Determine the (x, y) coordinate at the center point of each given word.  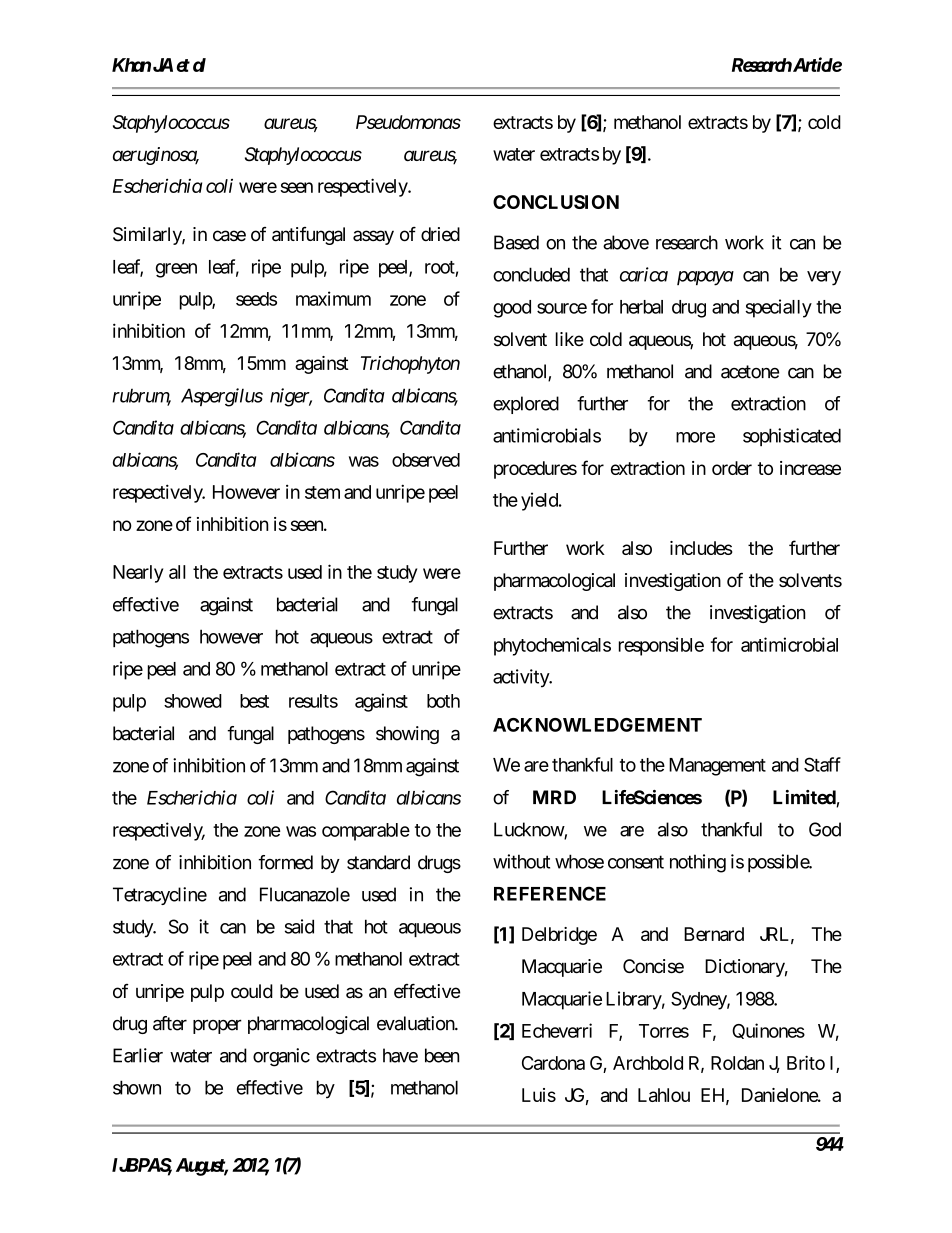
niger (291, 397)
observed (426, 460)
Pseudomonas (408, 122)
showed (193, 701)
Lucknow (529, 830)
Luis (539, 1095)
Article (817, 64)
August (202, 1167)
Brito (806, 1062)
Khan (131, 65)
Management (717, 767)
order (732, 468)
